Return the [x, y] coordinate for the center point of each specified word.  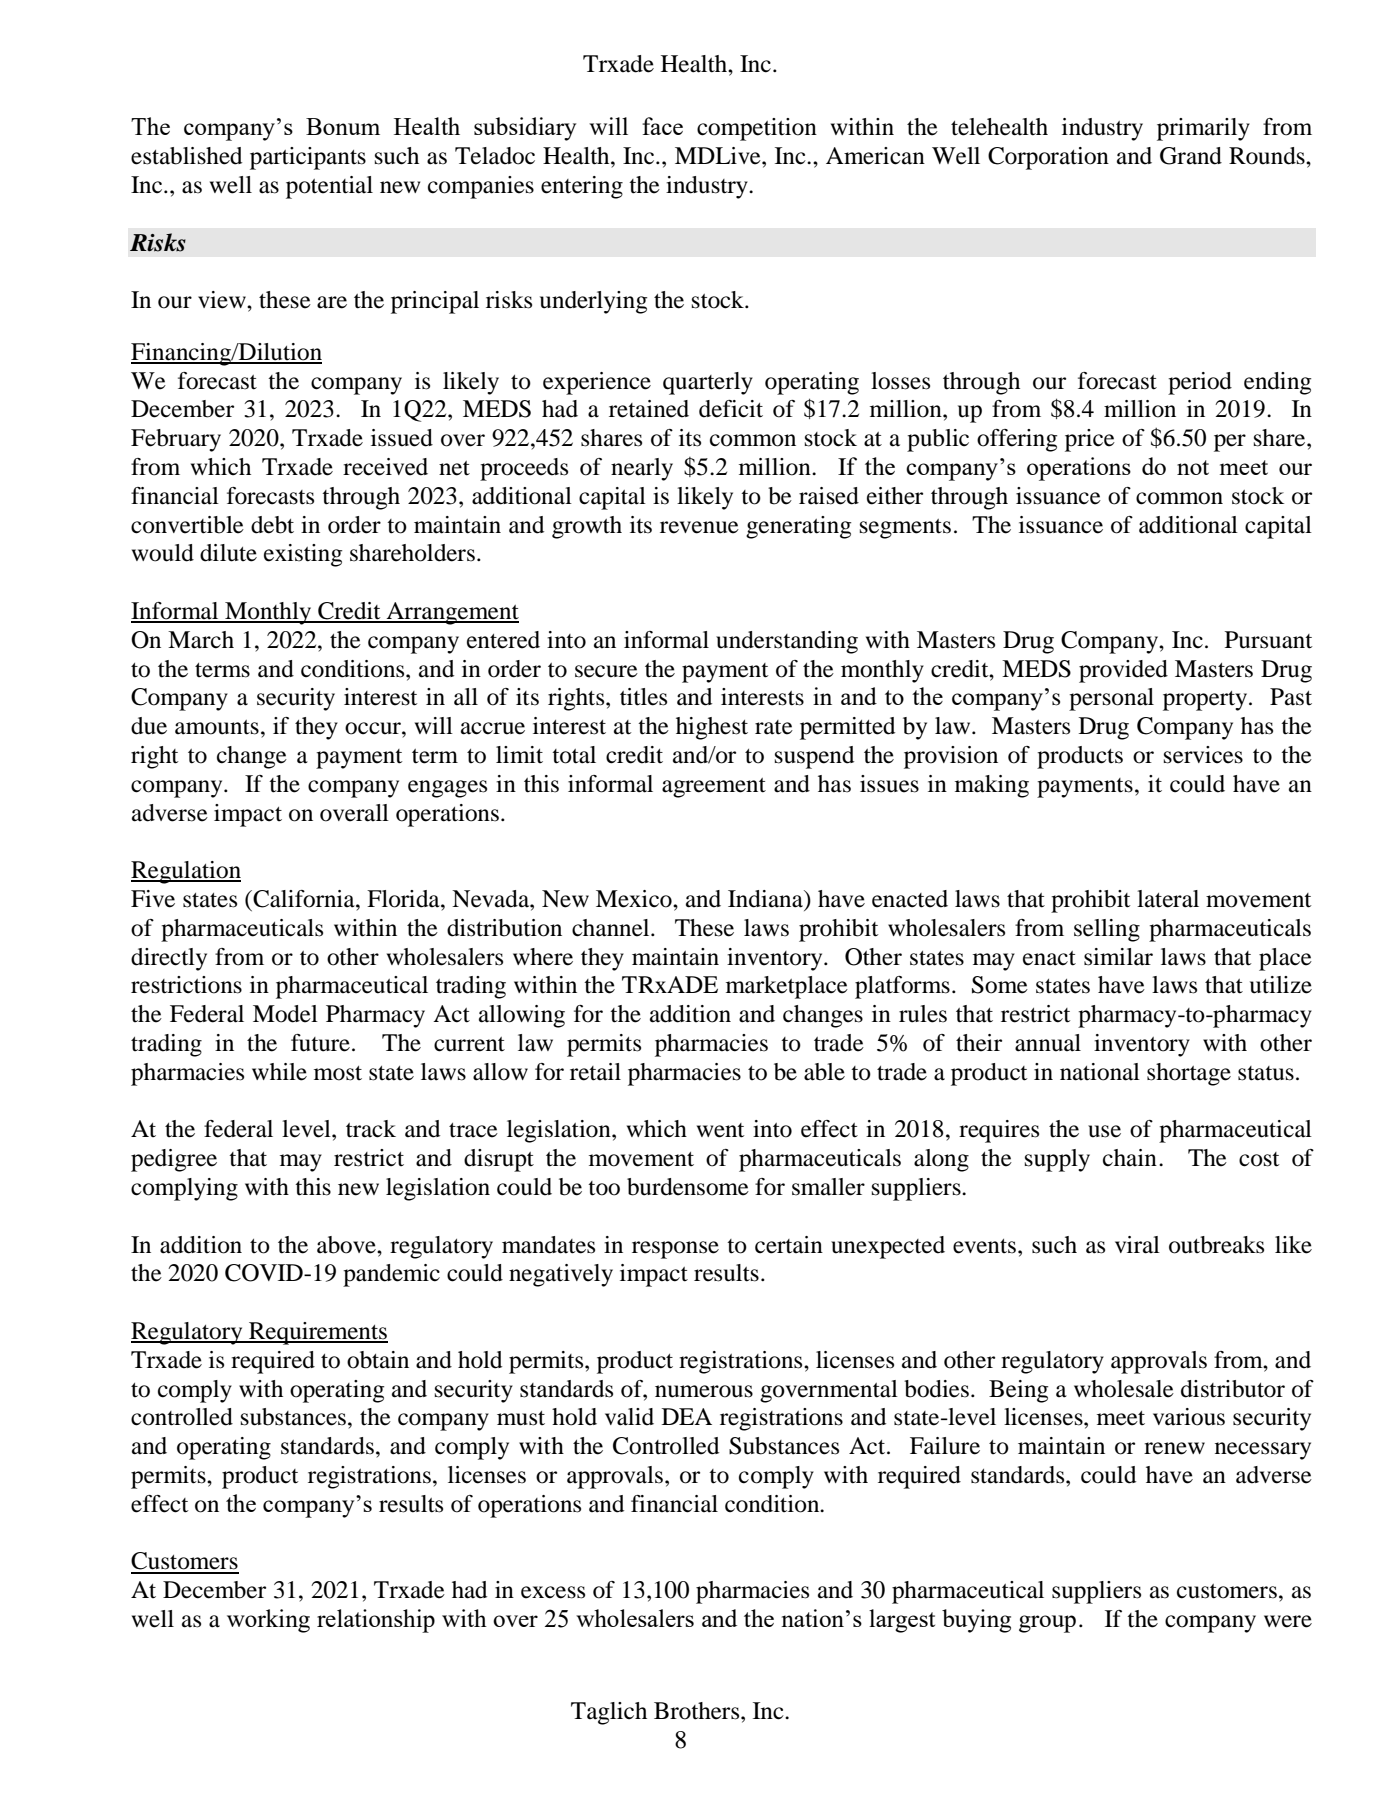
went [721, 1130]
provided [1123, 671]
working [268, 1621]
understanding [787, 642]
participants [308, 158]
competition [757, 129]
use [1104, 1131]
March [201, 640]
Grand [1191, 156]
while [279, 1072]
